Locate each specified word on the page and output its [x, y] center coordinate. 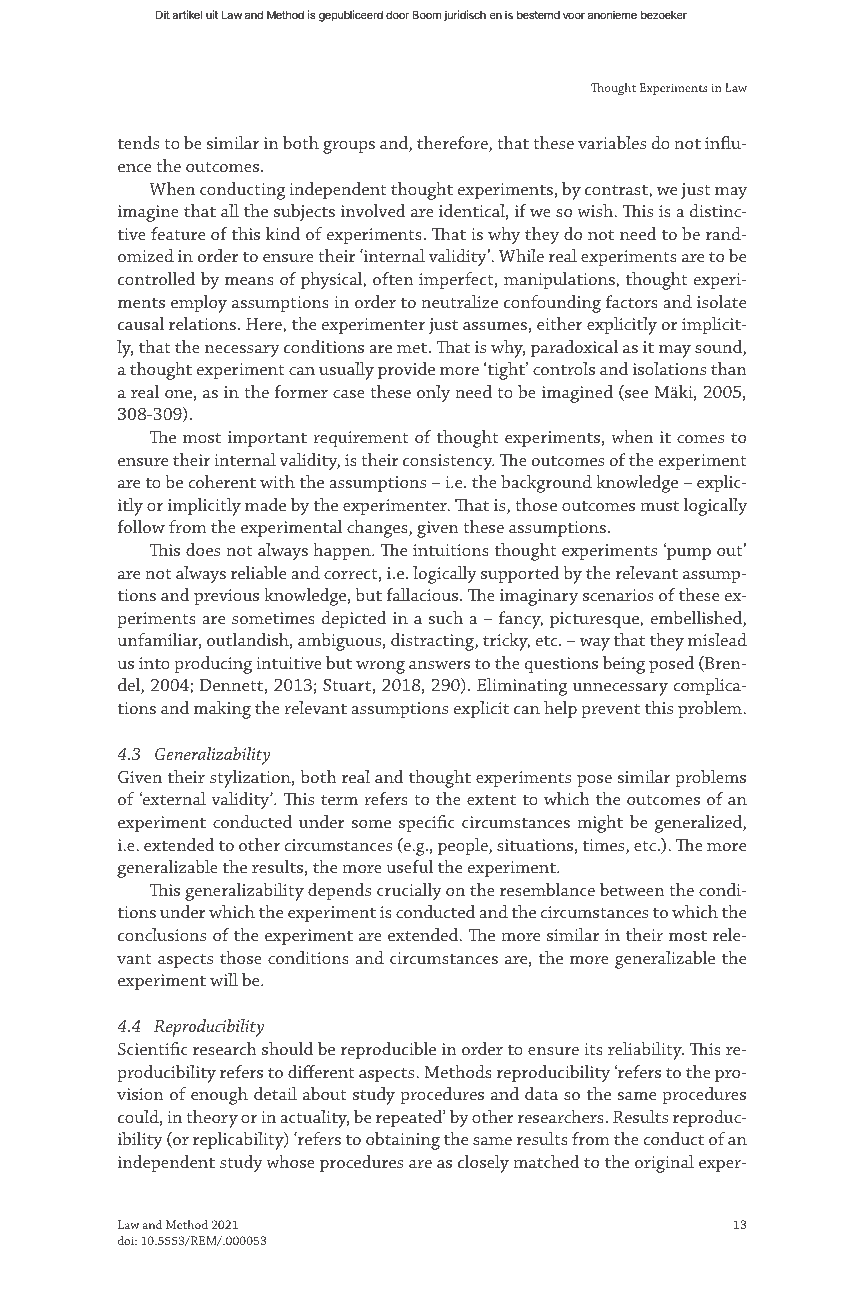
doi [127, 1240]
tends [138, 142]
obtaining [403, 1141]
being [624, 665]
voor [574, 16]
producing [213, 665]
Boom [426, 14]
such [446, 617]
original [664, 1164]
